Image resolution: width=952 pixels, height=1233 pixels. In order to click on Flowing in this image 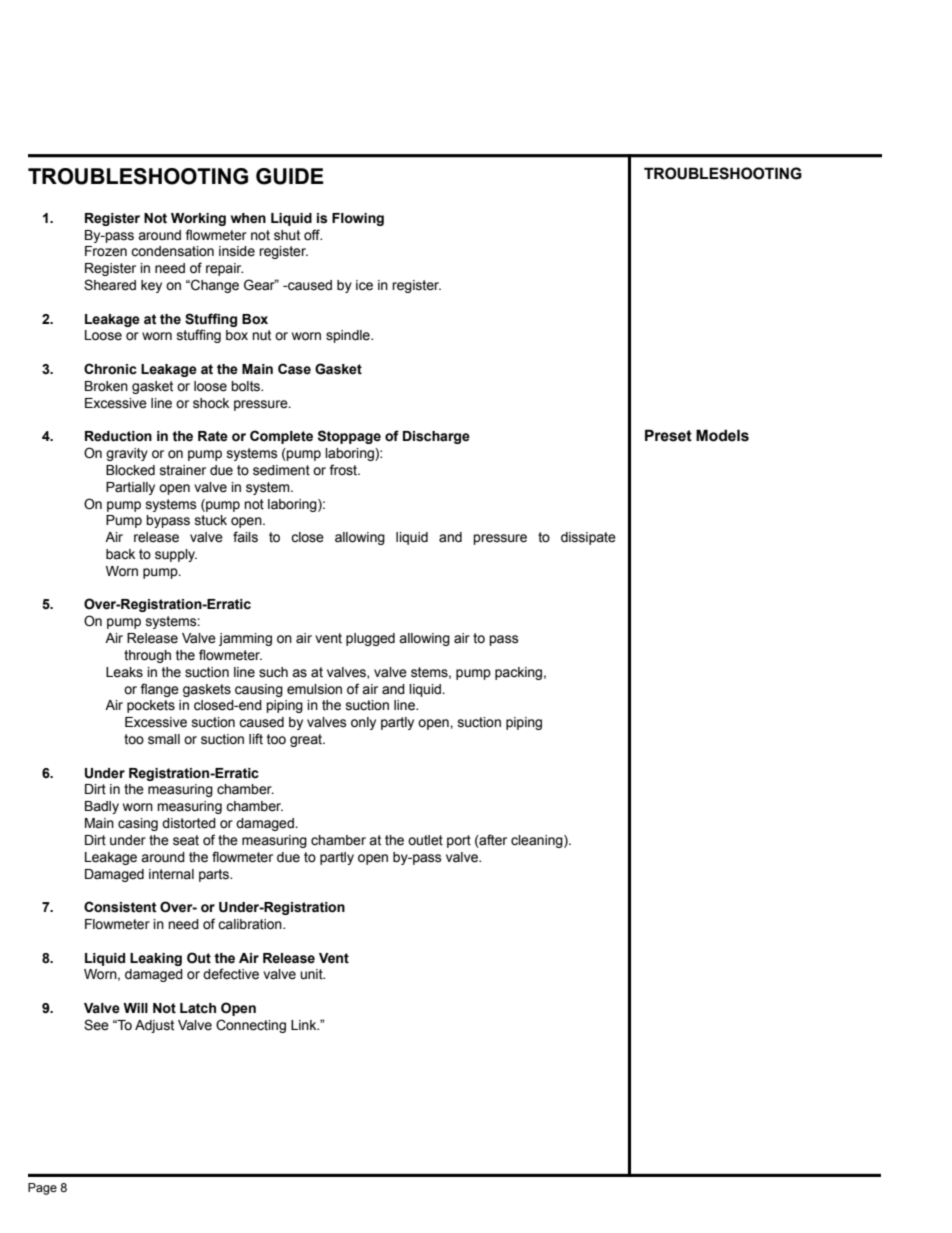, I will do `click(358, 219)`.
